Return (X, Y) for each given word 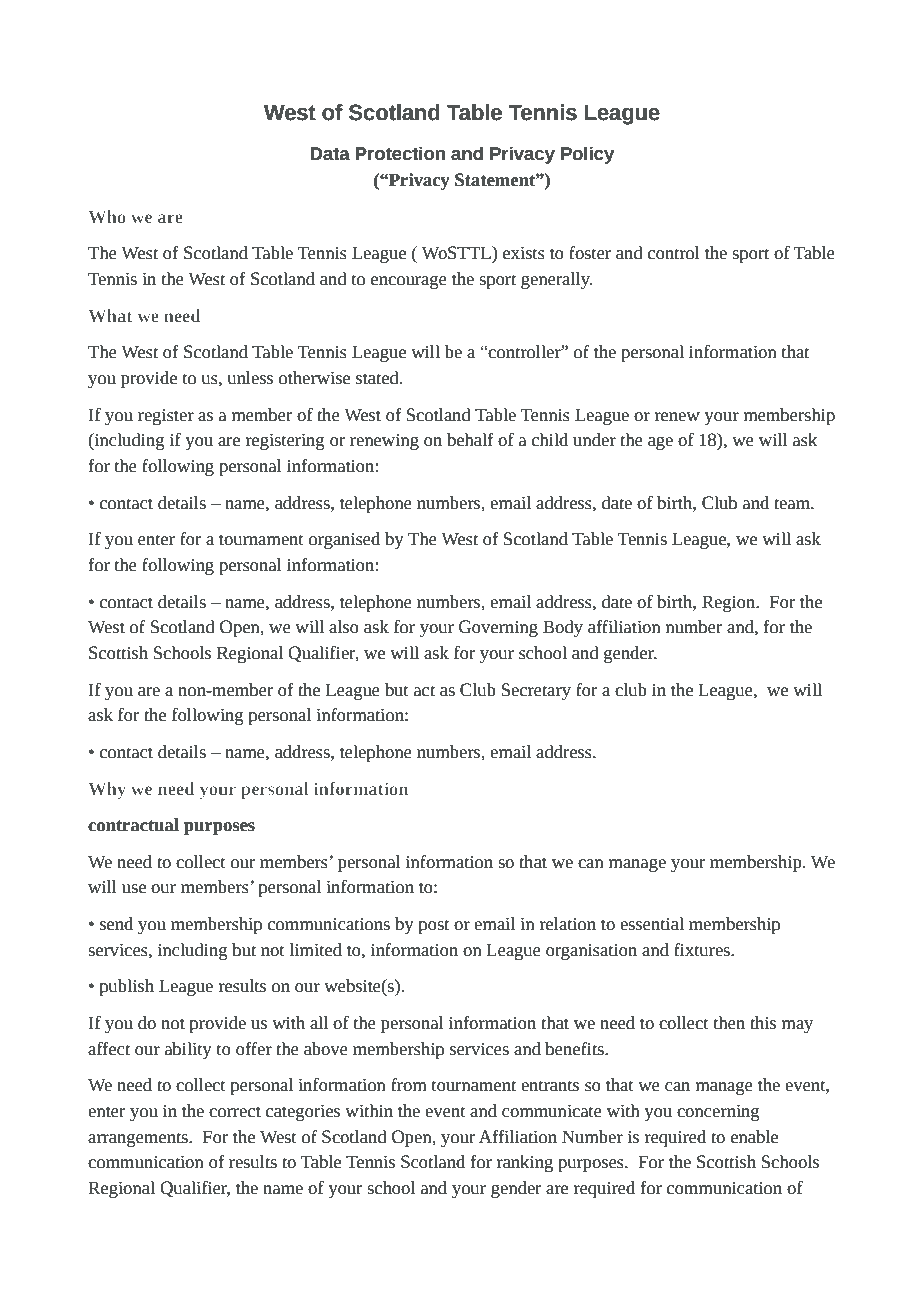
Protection (400, 153)
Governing (498, 628)
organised (344, 540)
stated (378, 378)
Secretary (536, 691)
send (116, 924)
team (793, 504)
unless (250, 378)
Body (563, 628)
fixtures (703, 950)
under (594, 440)
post (434, 926)
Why (107, 790)
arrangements (139, 1139)
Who (107, 216)
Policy (587, 155)
